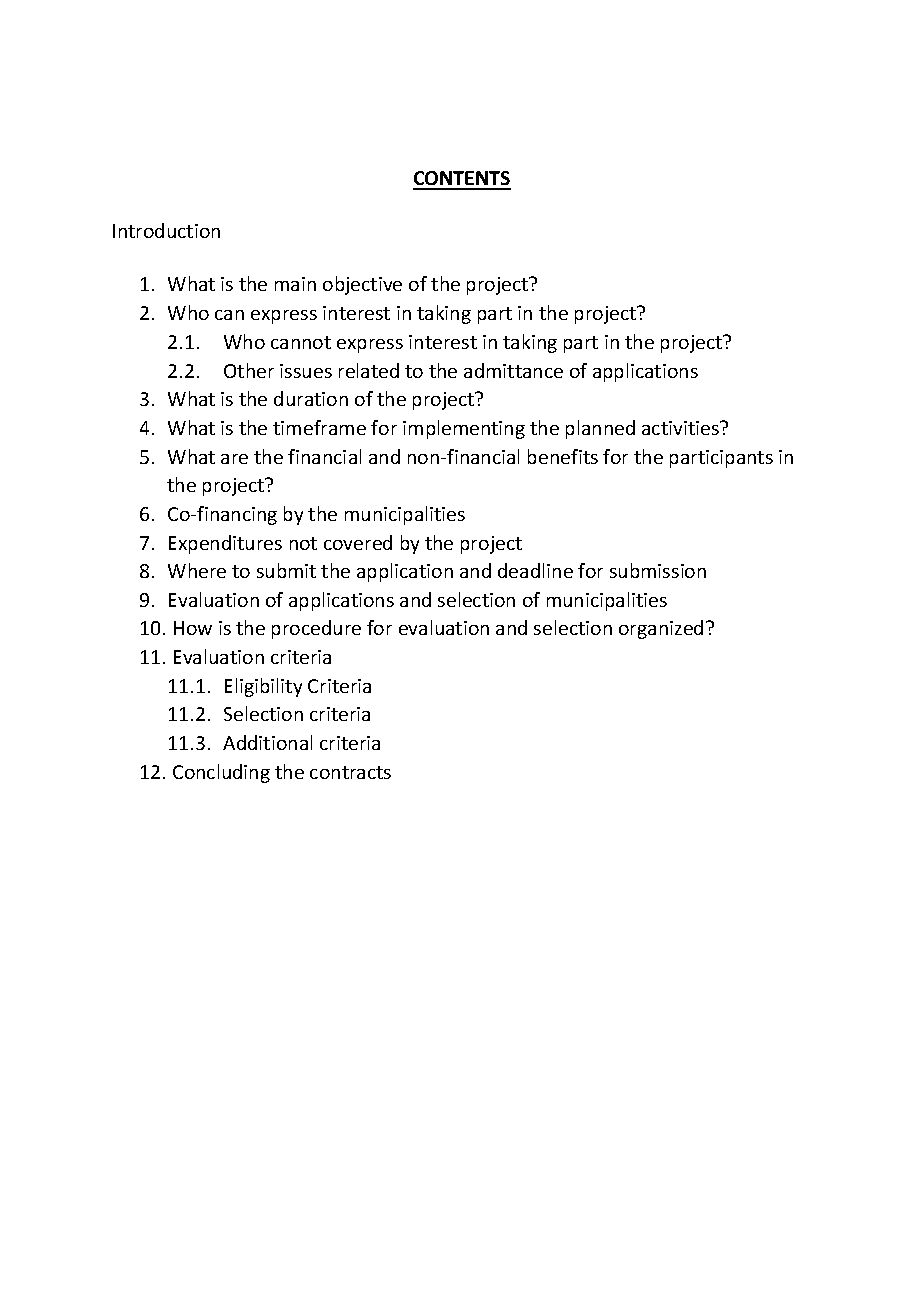  I want to click on admittance, so click(513, 370).
